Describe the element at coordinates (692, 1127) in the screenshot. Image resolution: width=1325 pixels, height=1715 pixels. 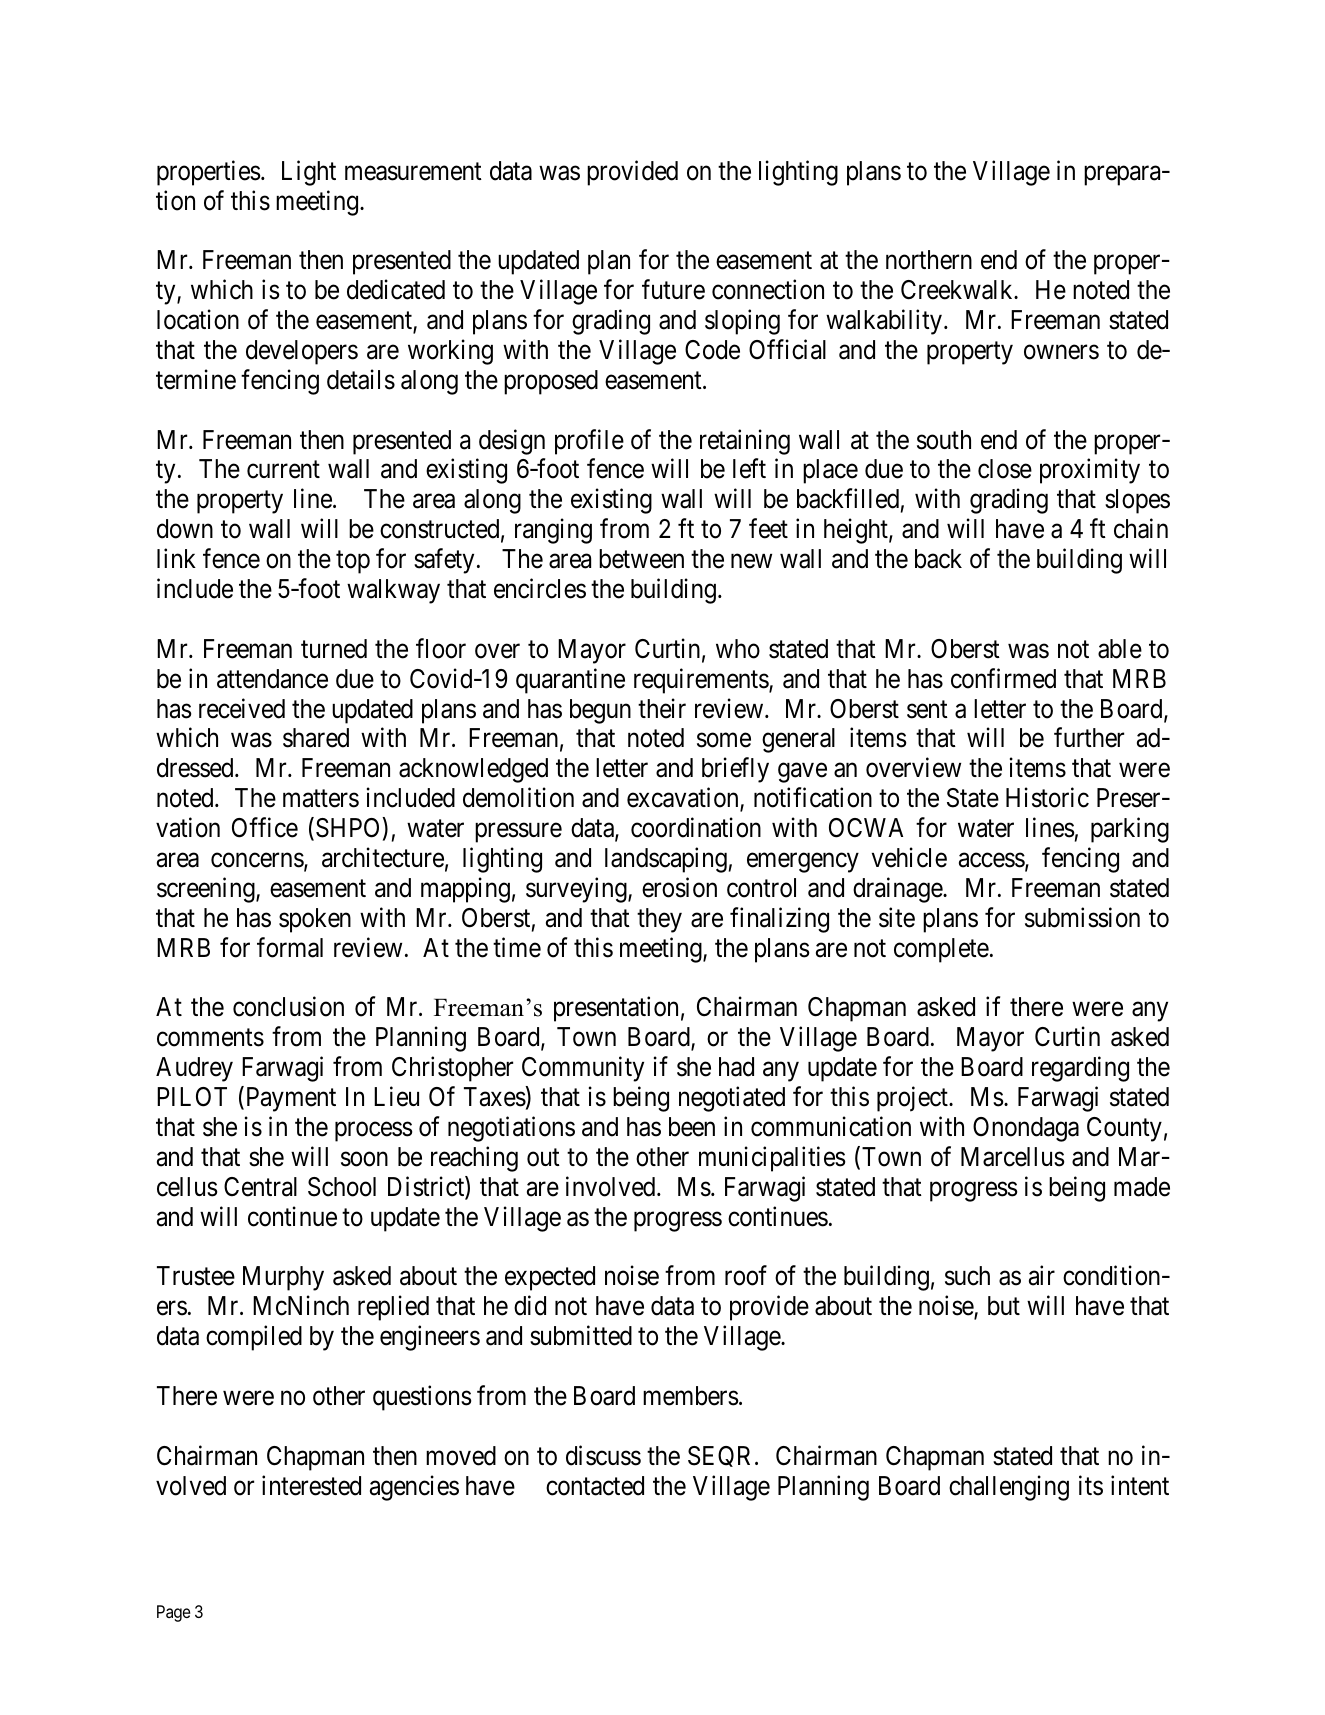
I see `been` at that location.
